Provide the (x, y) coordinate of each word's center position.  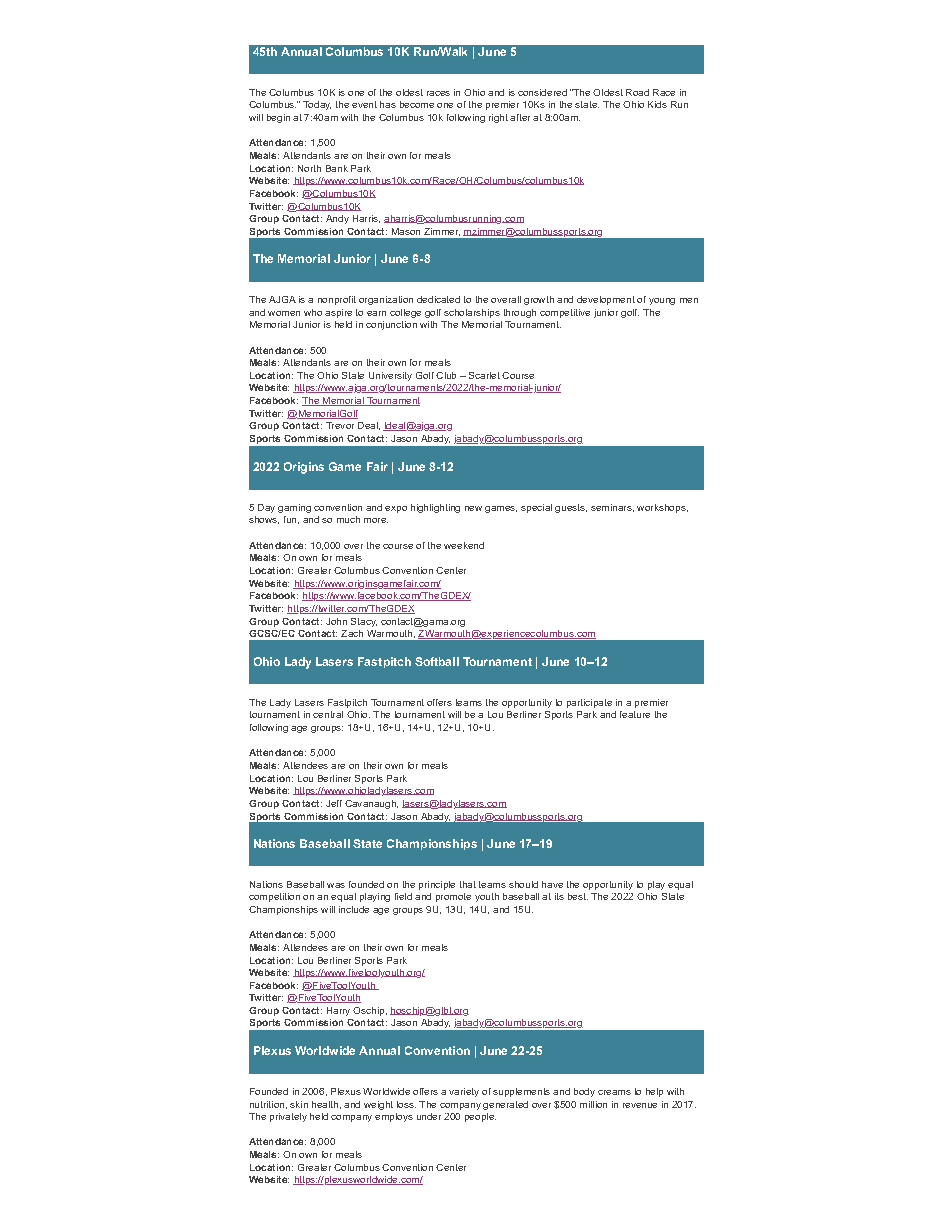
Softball (437, 661)
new (473, 508)
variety (464, 1092)
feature (635, 714)
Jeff (334, 803)
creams (614, 1092)
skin (299, 1104)
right (498, 118)
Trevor (340, 425)
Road (637, 92)
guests (571, 508)
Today (317, 105)
